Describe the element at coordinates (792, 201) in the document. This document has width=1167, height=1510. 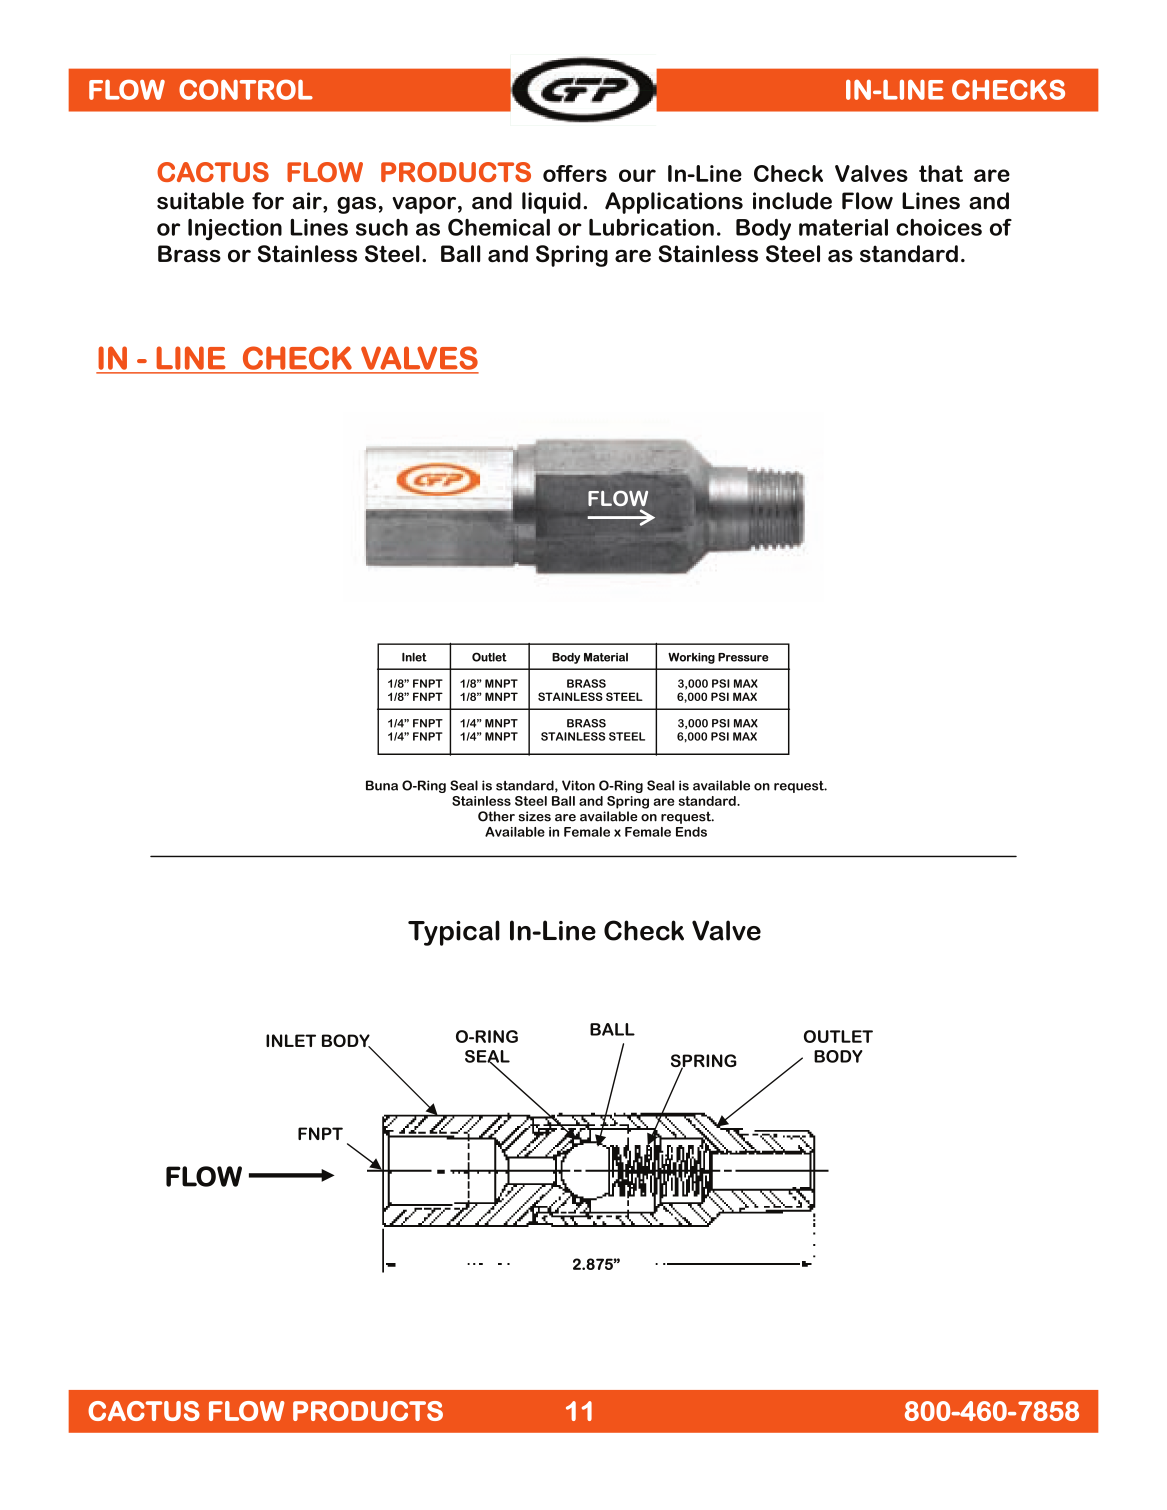
I see `include` at that location.
